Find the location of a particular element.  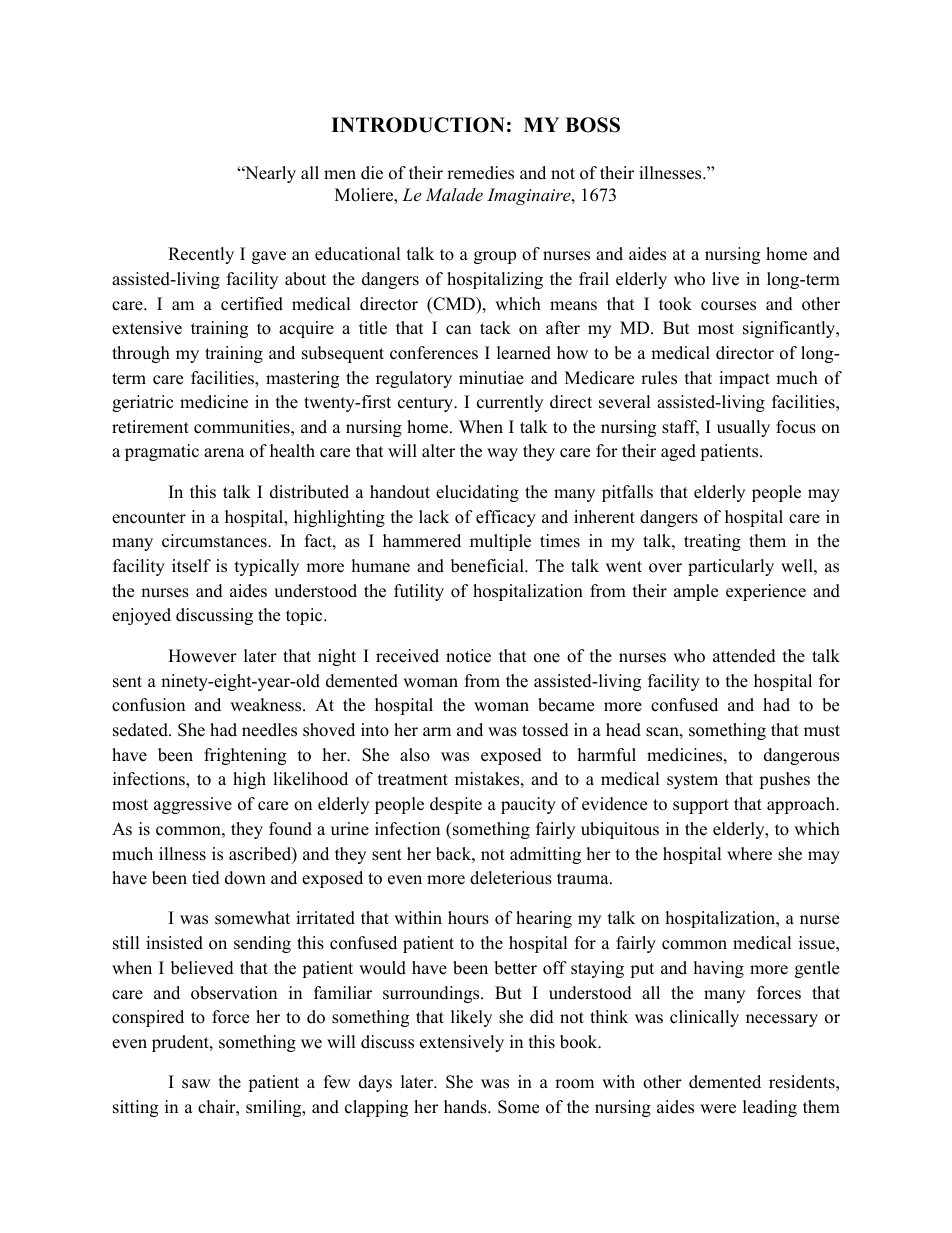

Recently is located at coordinates (201, 255).
